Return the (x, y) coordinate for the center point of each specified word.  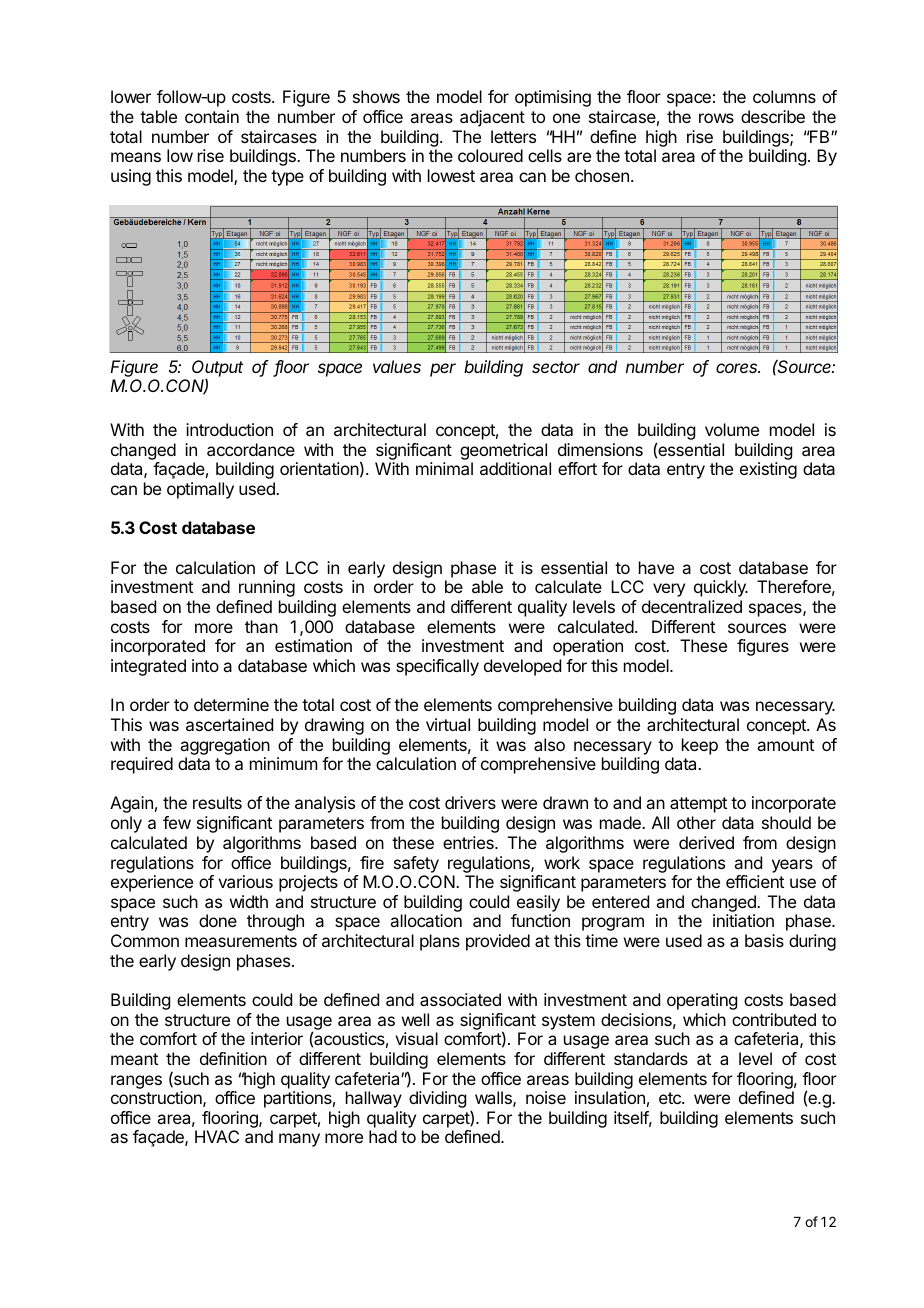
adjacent (492, 118)
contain (212, 116)
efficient (755, 881)
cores (738, 368)
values (397, 366)
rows (716, 118)
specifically (437, 667)
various (245, 881)
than (261, 626)
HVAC (217, 1136)
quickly (721, 588)
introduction (229, 429)
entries (469, 842)
